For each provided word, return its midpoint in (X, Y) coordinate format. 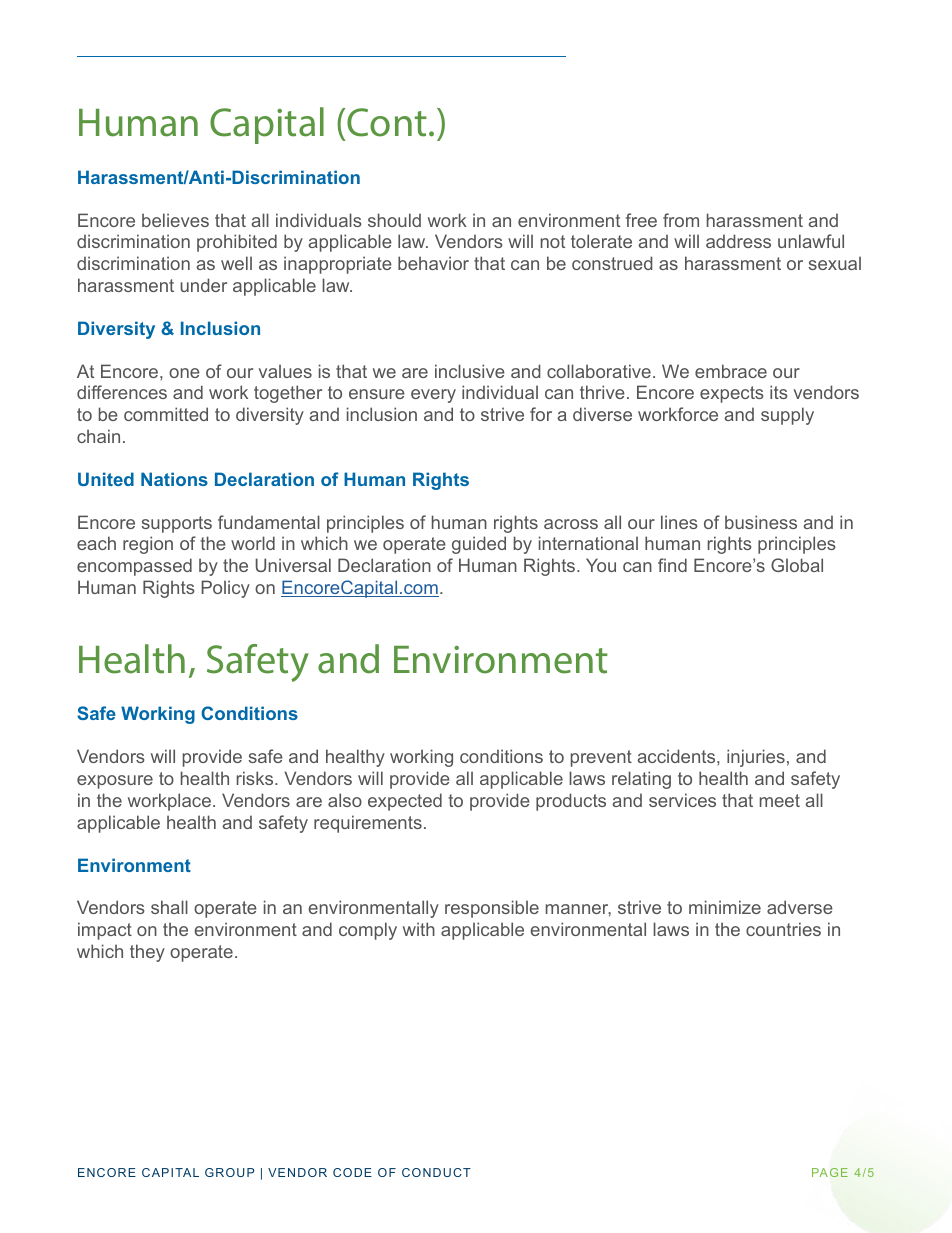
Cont (387, 122)
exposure (115, 782)
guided (479, 545)
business (761, 522)
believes (175, 220)
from (681, 220)
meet (780, 800)
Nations (174, 479)
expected (405, 802)
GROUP (229, 1172)
